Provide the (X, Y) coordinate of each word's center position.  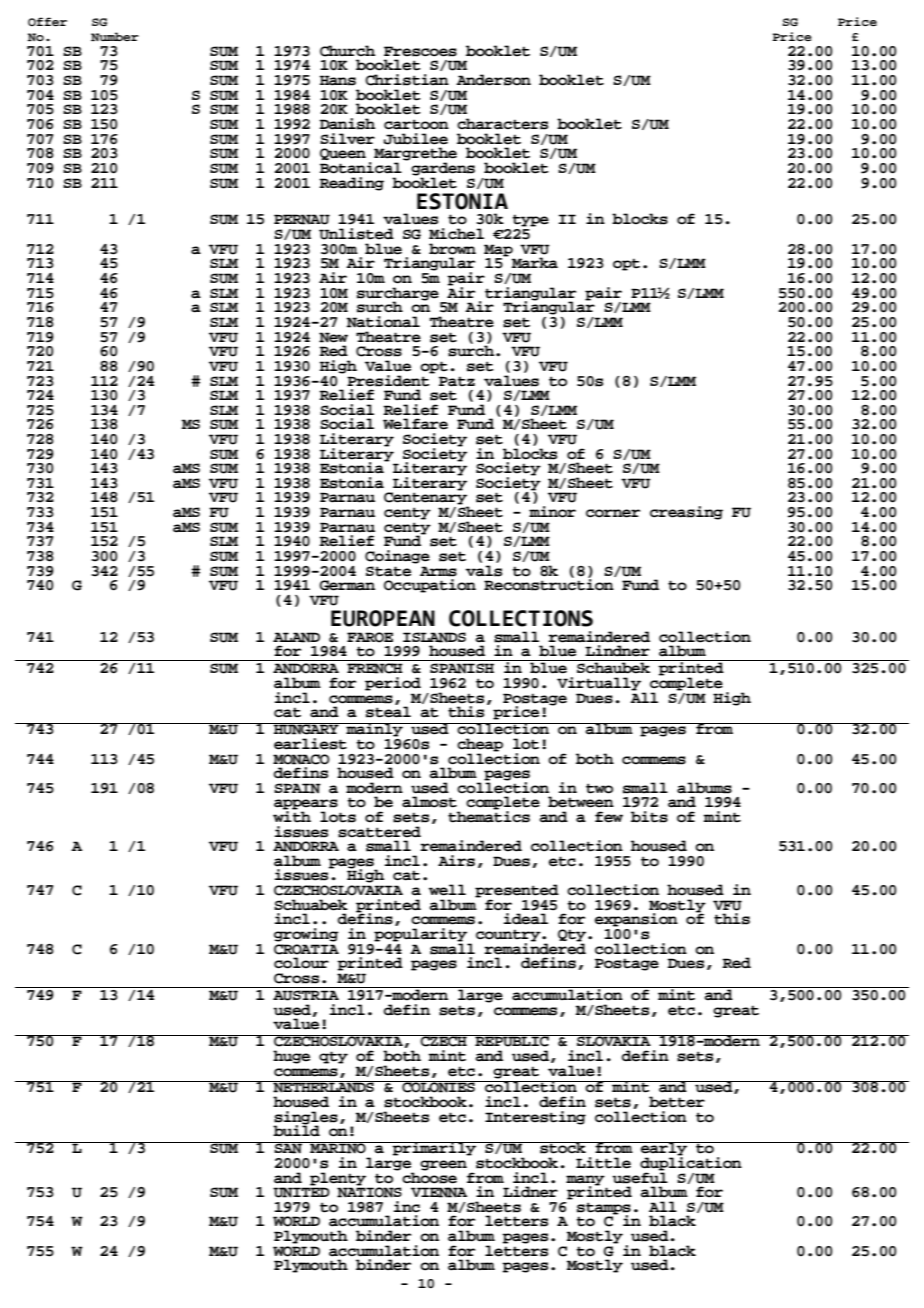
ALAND (296, 637)
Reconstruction (549, 584)
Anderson (493, 80)
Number (115, 36)
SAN (288, 1148)
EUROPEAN (383, 618)
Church (347, 51)
